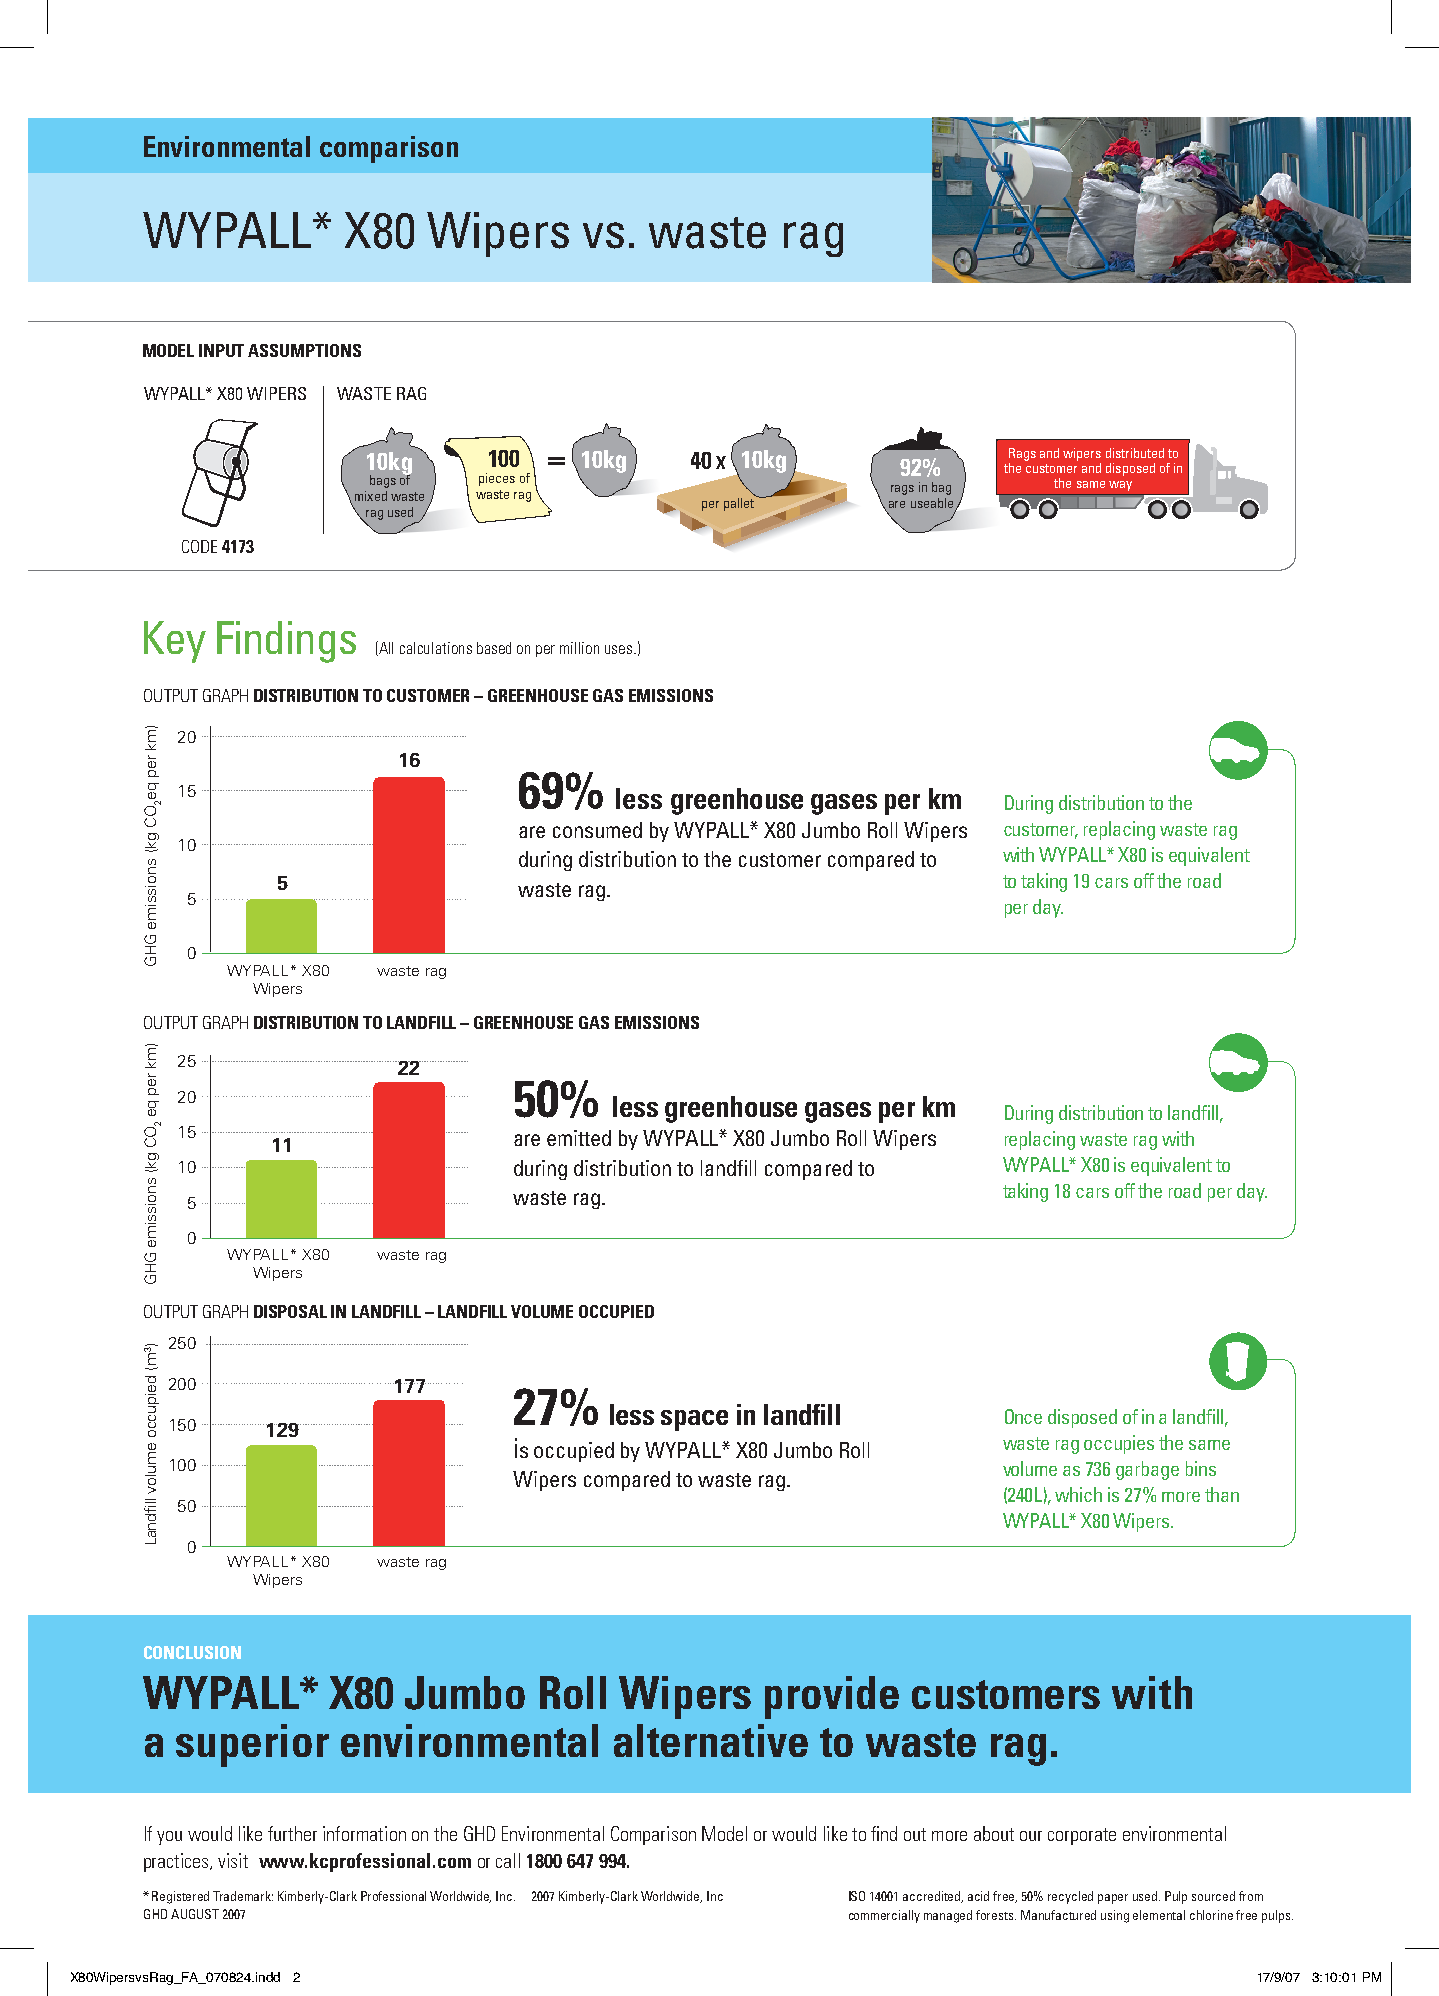 Image resolution: width=1439 pixels, height=1996 pixels. Describe the element at coordinates (290, 1311) in the image. I see `DISPOSAL` at that location.
